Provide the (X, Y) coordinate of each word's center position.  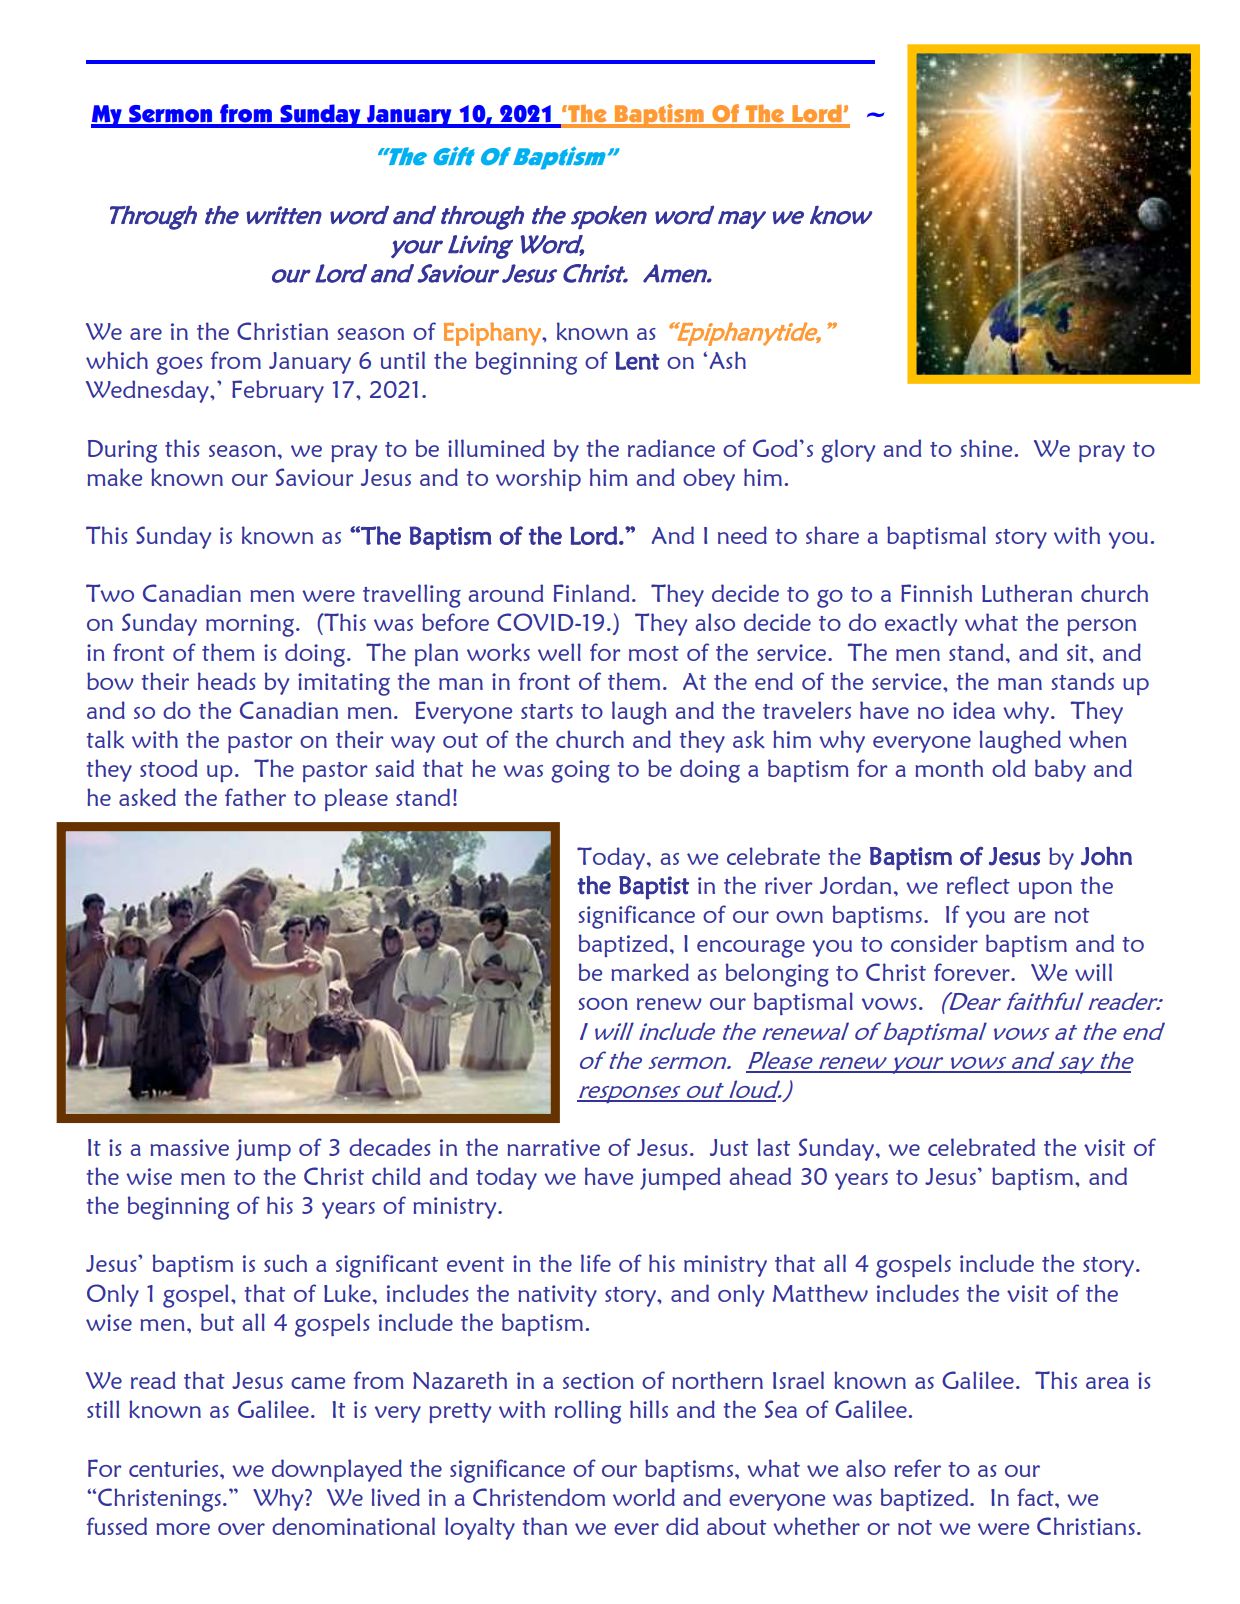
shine (986, 448)
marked (650, 972)
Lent (637, 360)
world (644, 1497)
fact (1036, 1497)
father (255, 797)
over (241, 1529)
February (278, 391)
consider (934, 943)
